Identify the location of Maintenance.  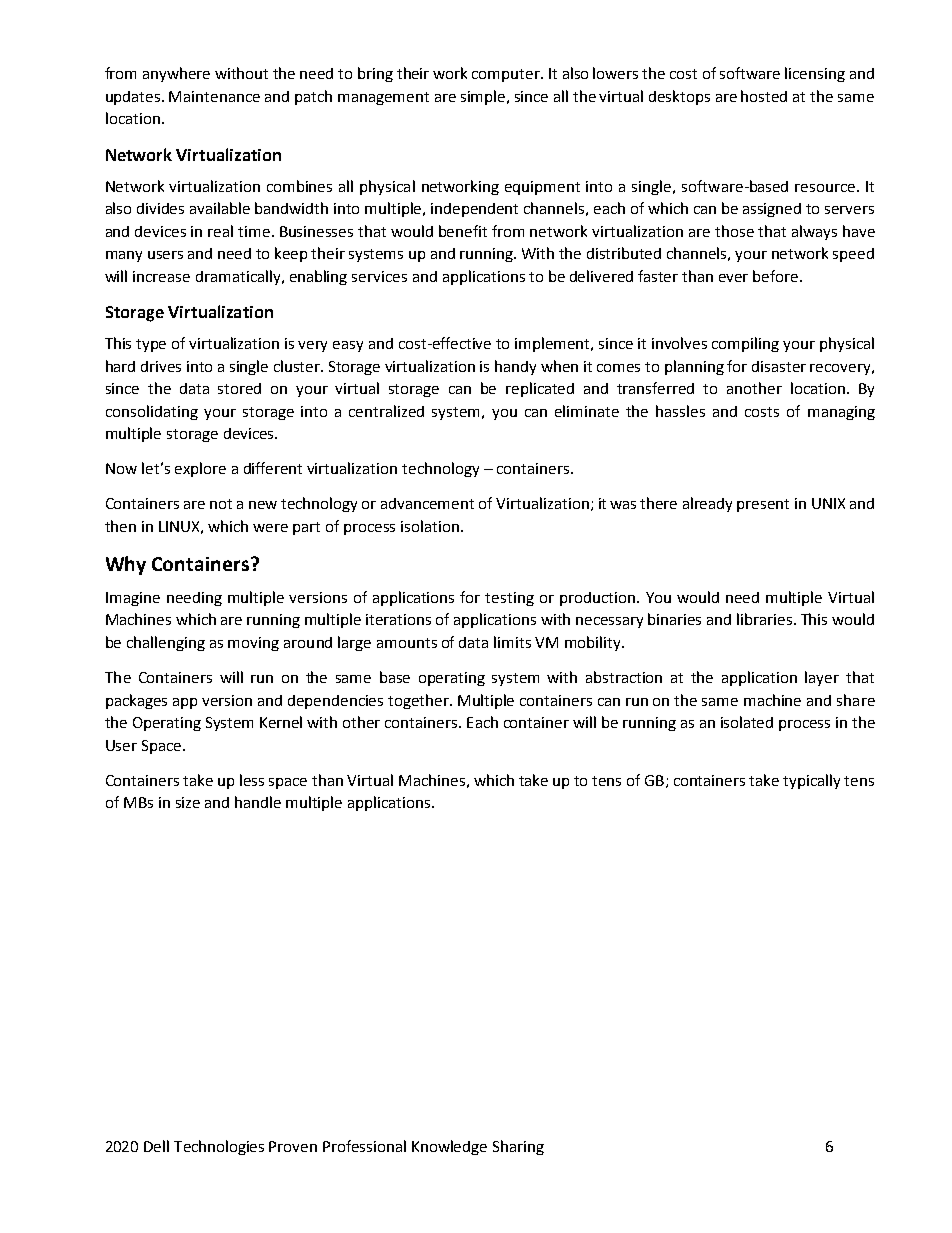
(214, 96).
